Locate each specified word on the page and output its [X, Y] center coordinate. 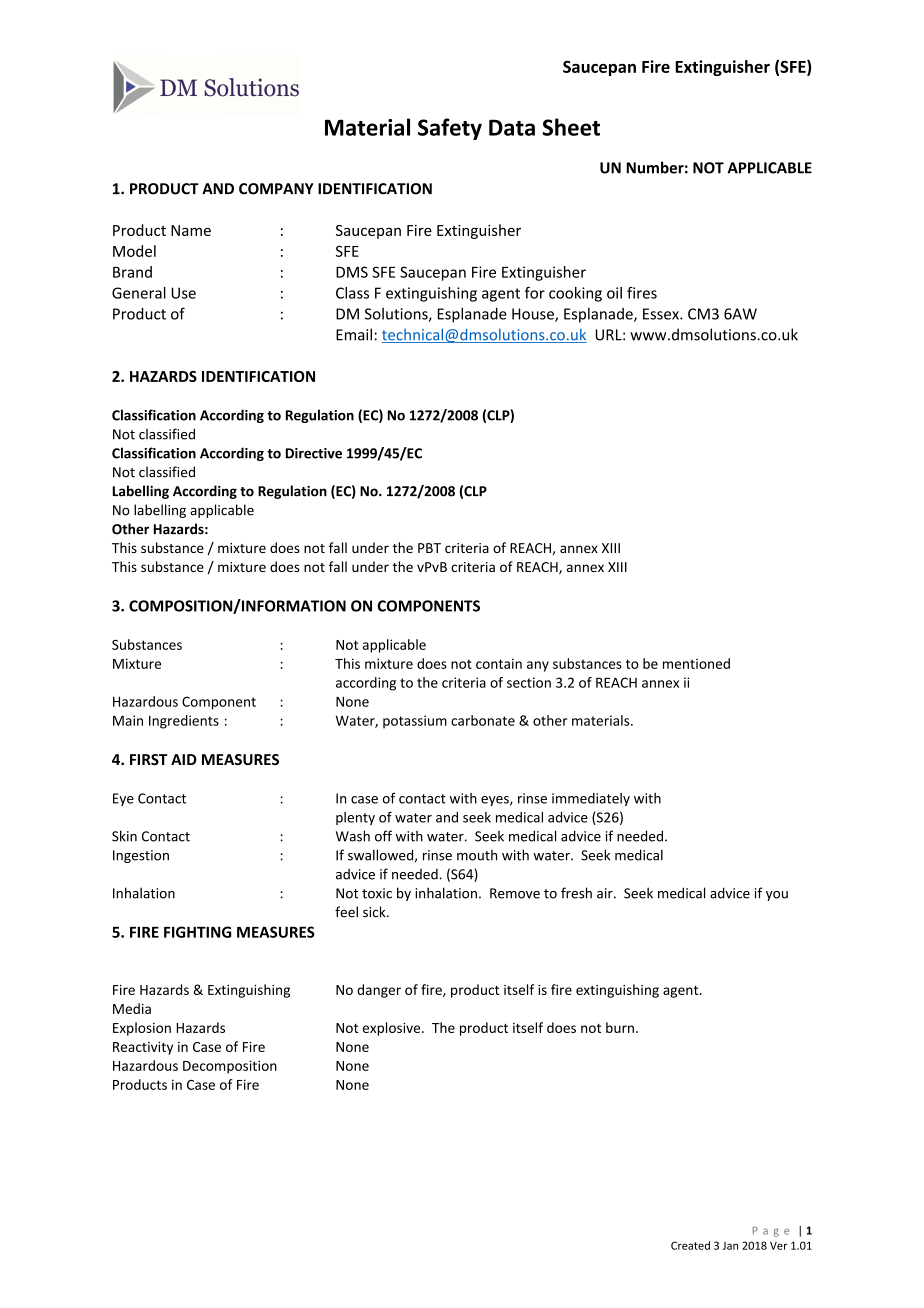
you [777, 896]
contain [499, 663]
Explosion [142, 1029]
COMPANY [276, 189]
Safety [450, 129]
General [139, 293]
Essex [662, 314]
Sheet [571, 127]
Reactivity [143, 1048]
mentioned [696, 663]
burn [620, 1027]
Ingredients [184, 722]
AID [184, 759]
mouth [477, 855]
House [534, 315]
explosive [393, 1029]
